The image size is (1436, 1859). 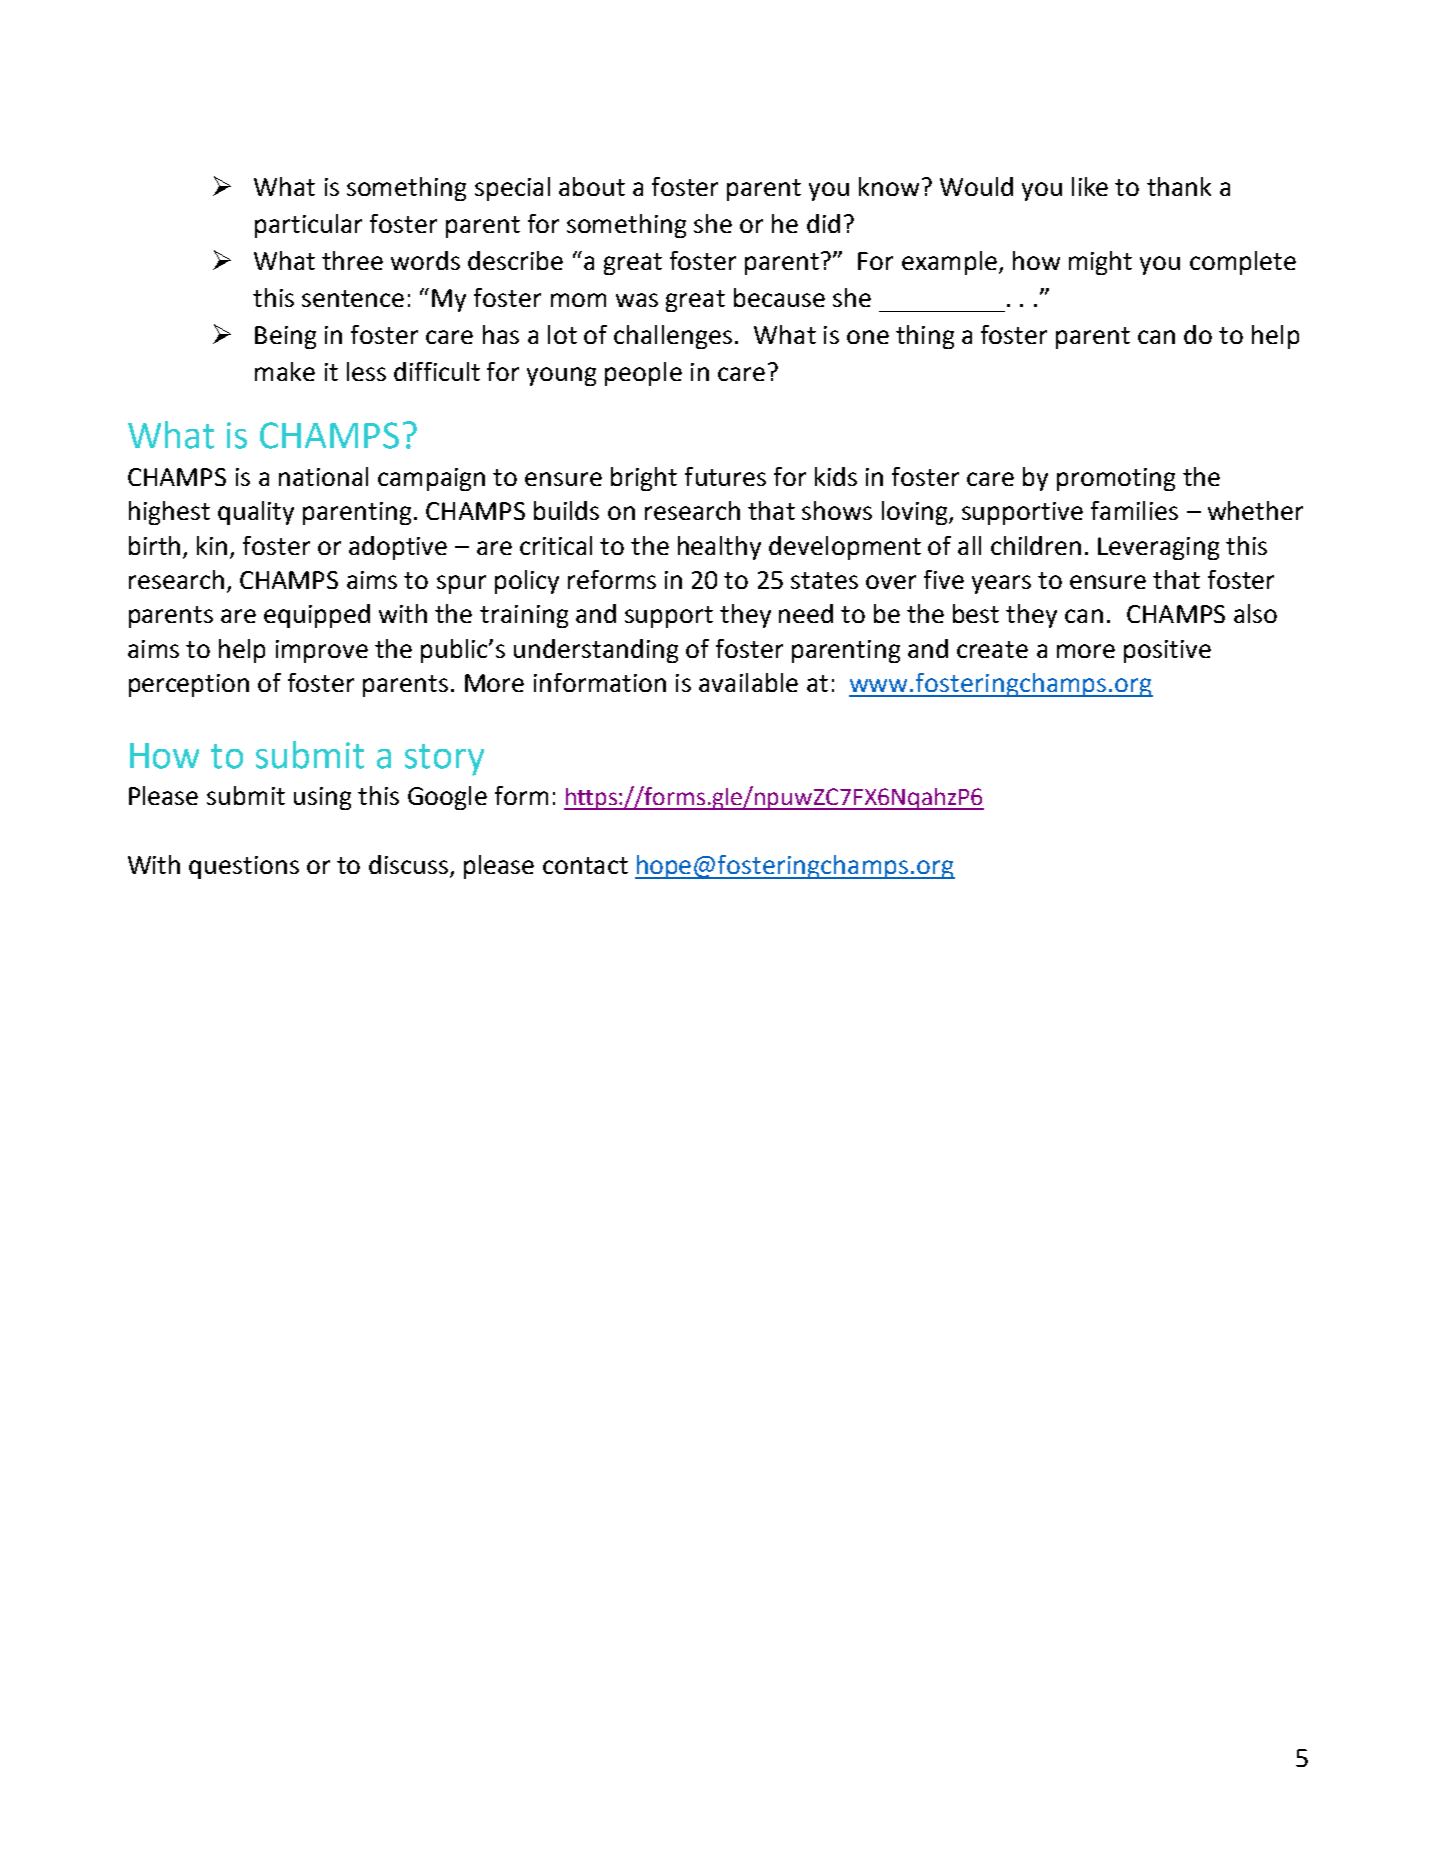 I want to click on particular, so click(x=308, y=226).
